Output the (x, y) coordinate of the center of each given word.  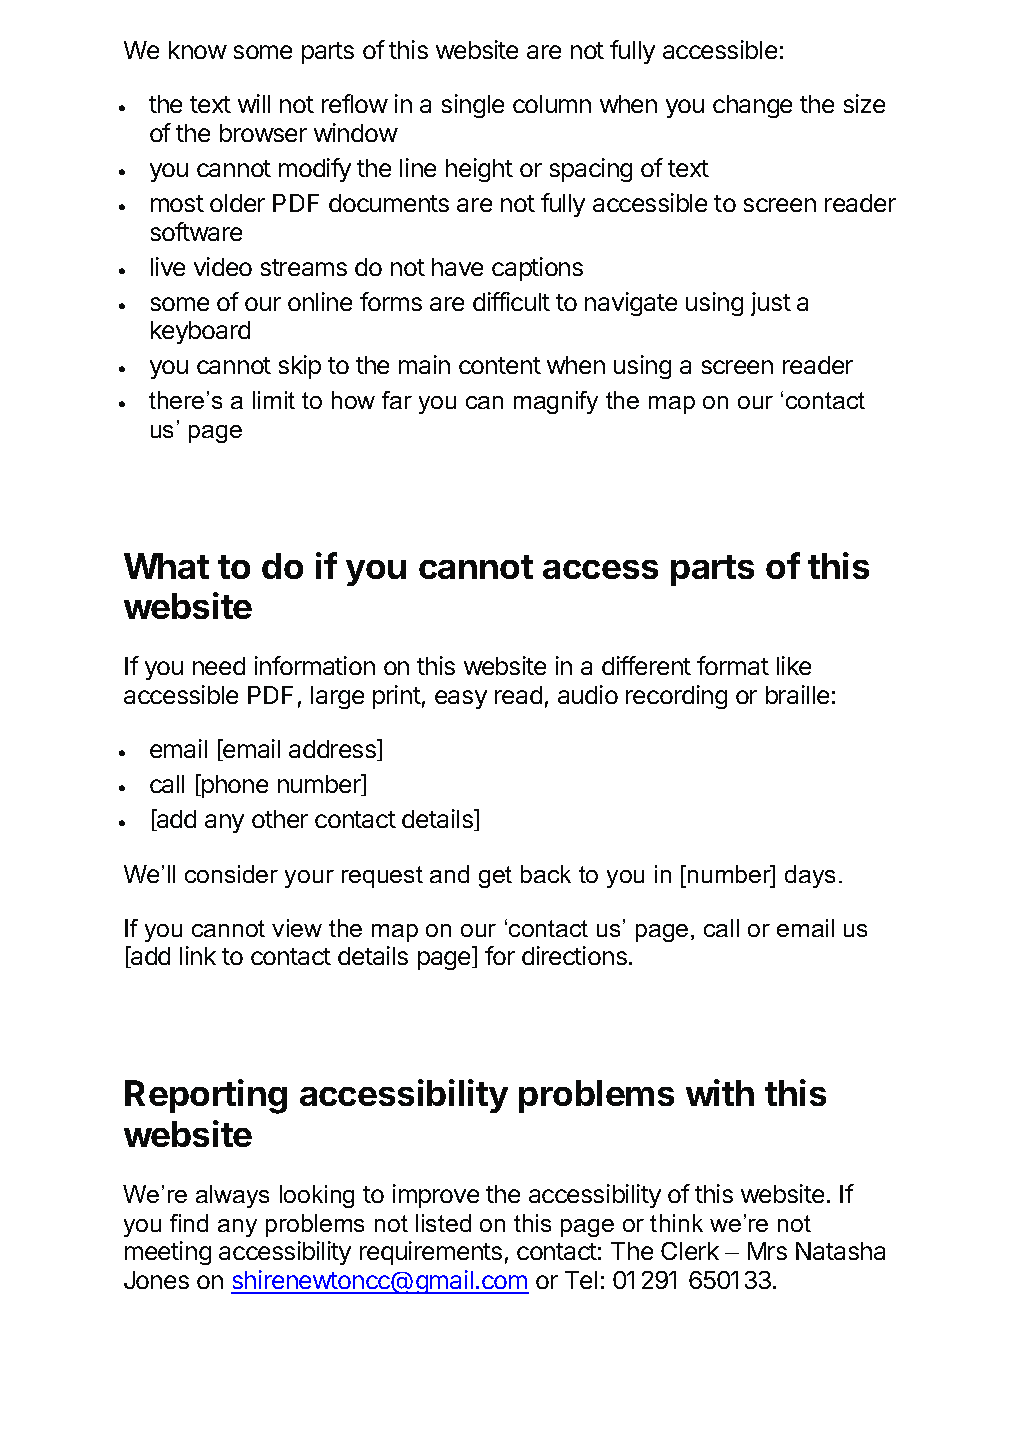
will (254, 103)
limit (274, 400)
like (794, 665)
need (219, 666)
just (771, 304)
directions (574, 955)
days (810, 876)
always (232, 1196)
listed (443, 1223)
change (752, 106)
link (198, 955)
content (500, 365)
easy (461, 699)
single (473, 106)
